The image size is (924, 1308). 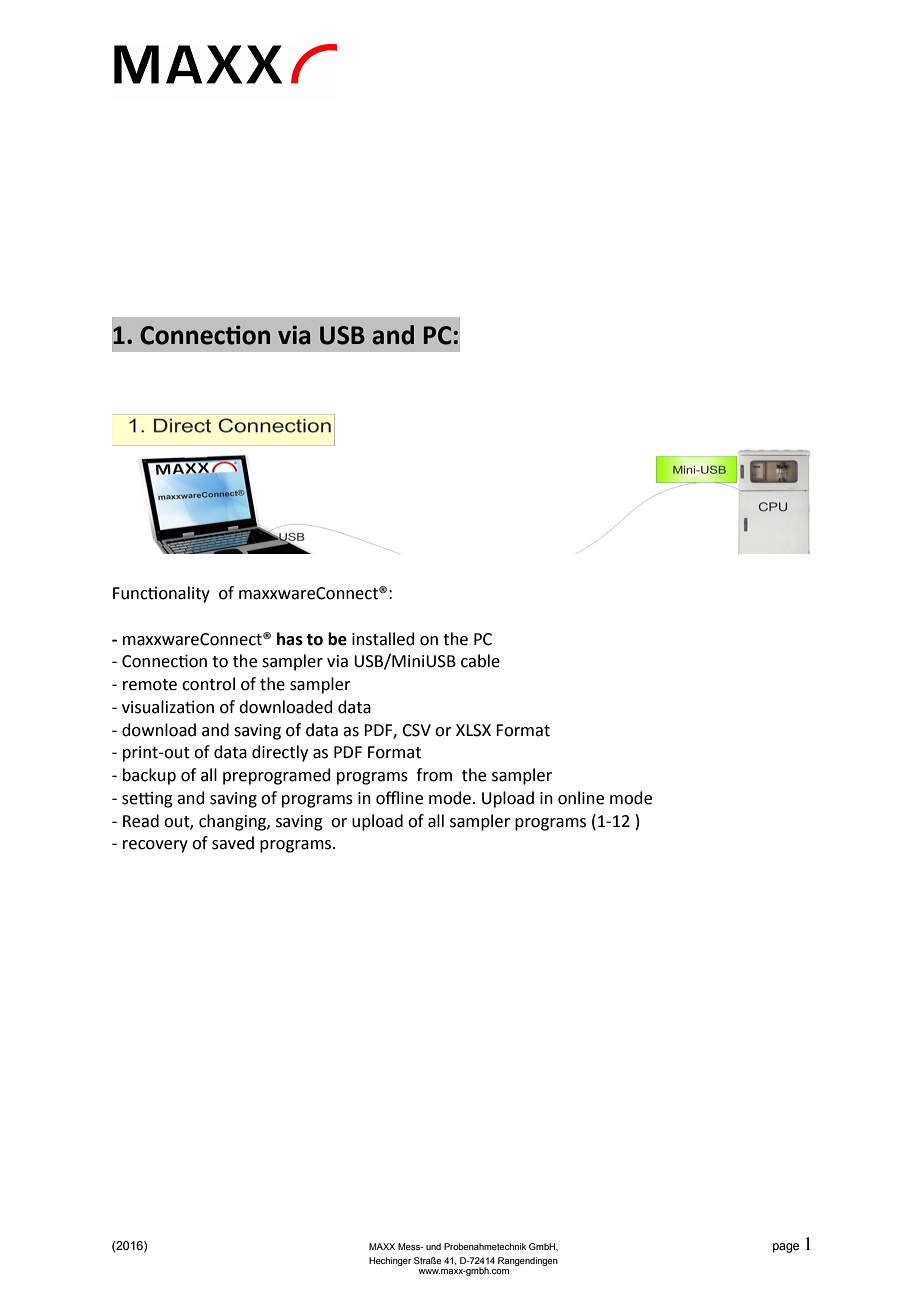 What do you see at coordinates (473, 730) in the screenshot?
I see `XLSX` at bounding box center [473, 730].
